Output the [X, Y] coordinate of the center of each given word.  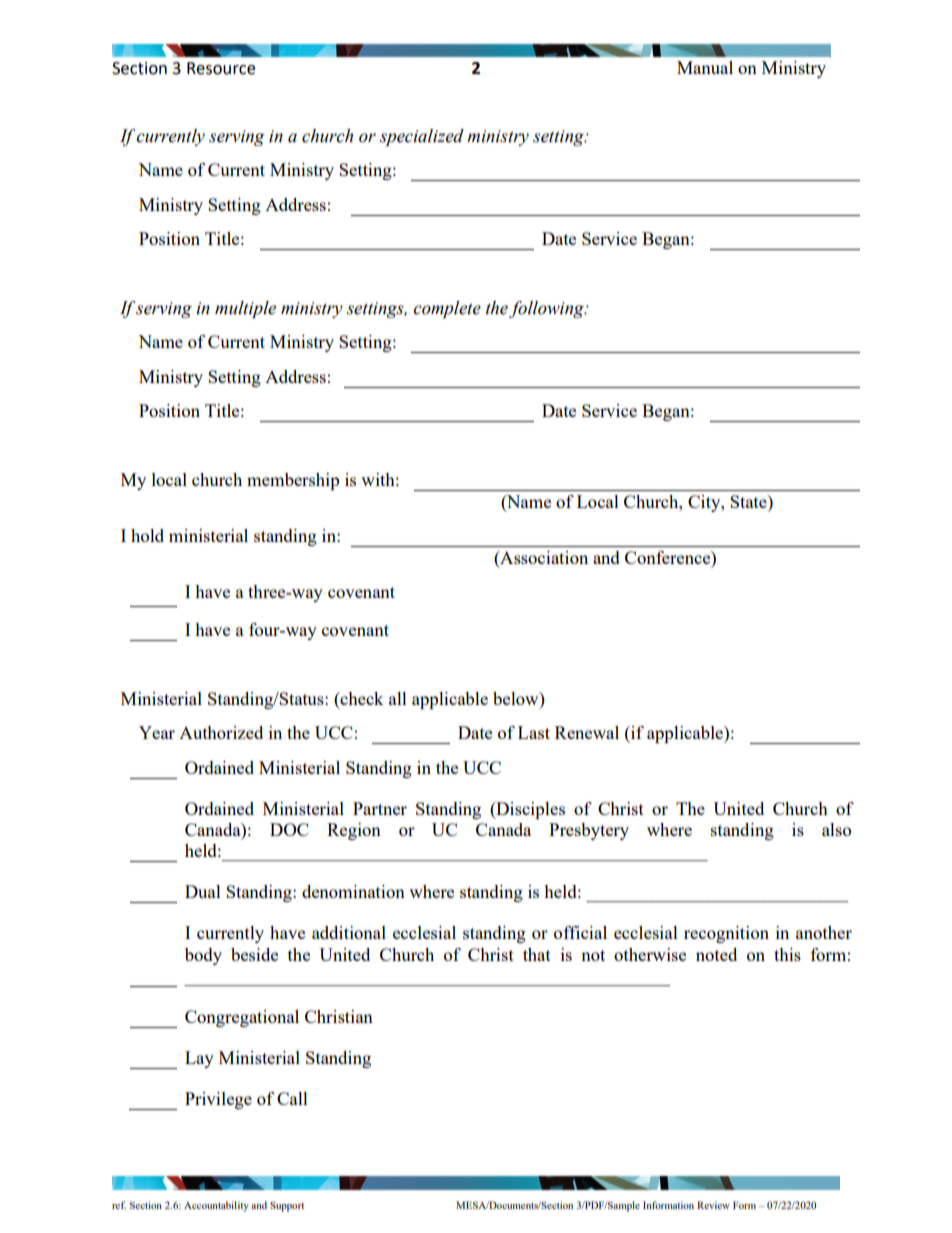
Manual [705, 67]
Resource [221, 68]
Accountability [216, 1206]
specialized [422, 137]
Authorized [221, 732]
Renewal [587, 732]
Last [534, 732]
